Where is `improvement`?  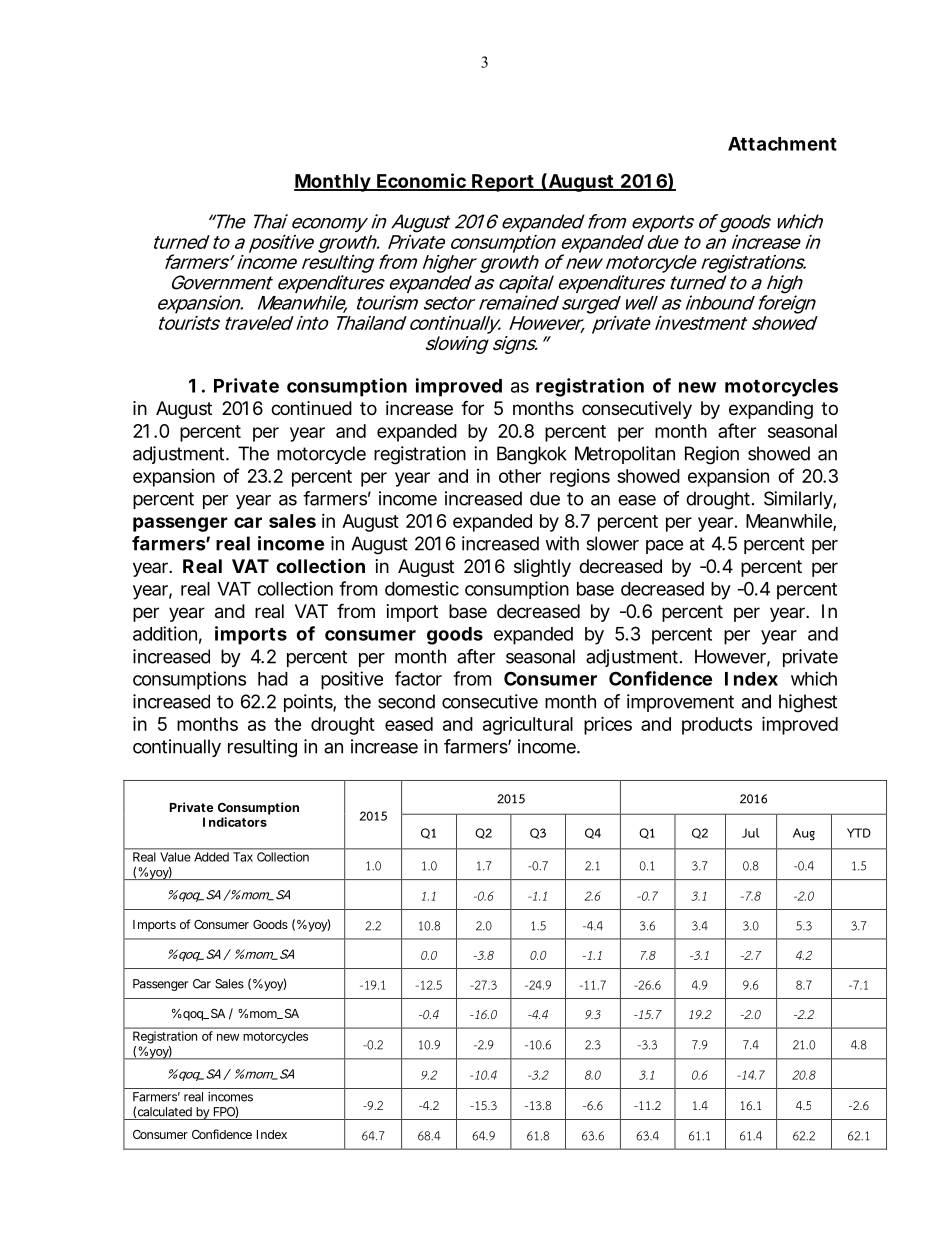
improvement is located at coordinates (680, 703).
